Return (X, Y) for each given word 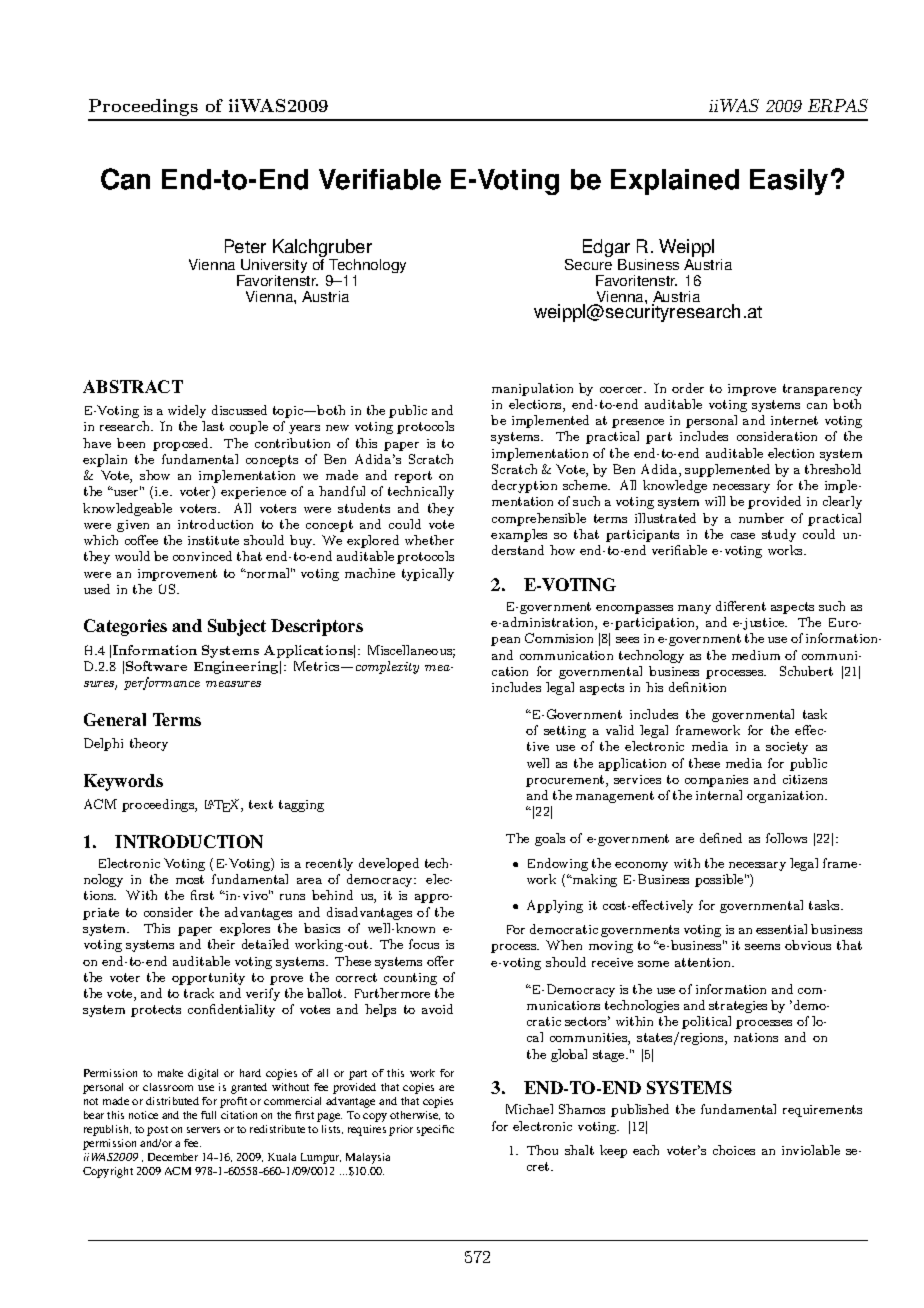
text (261, 804)
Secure (588, 263)
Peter (245, 246)
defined (721, 838)
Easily (789, 182)
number (761, 518)
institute (213, 540)
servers (203, 1130)
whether (429, 540)
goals (550, 839)
